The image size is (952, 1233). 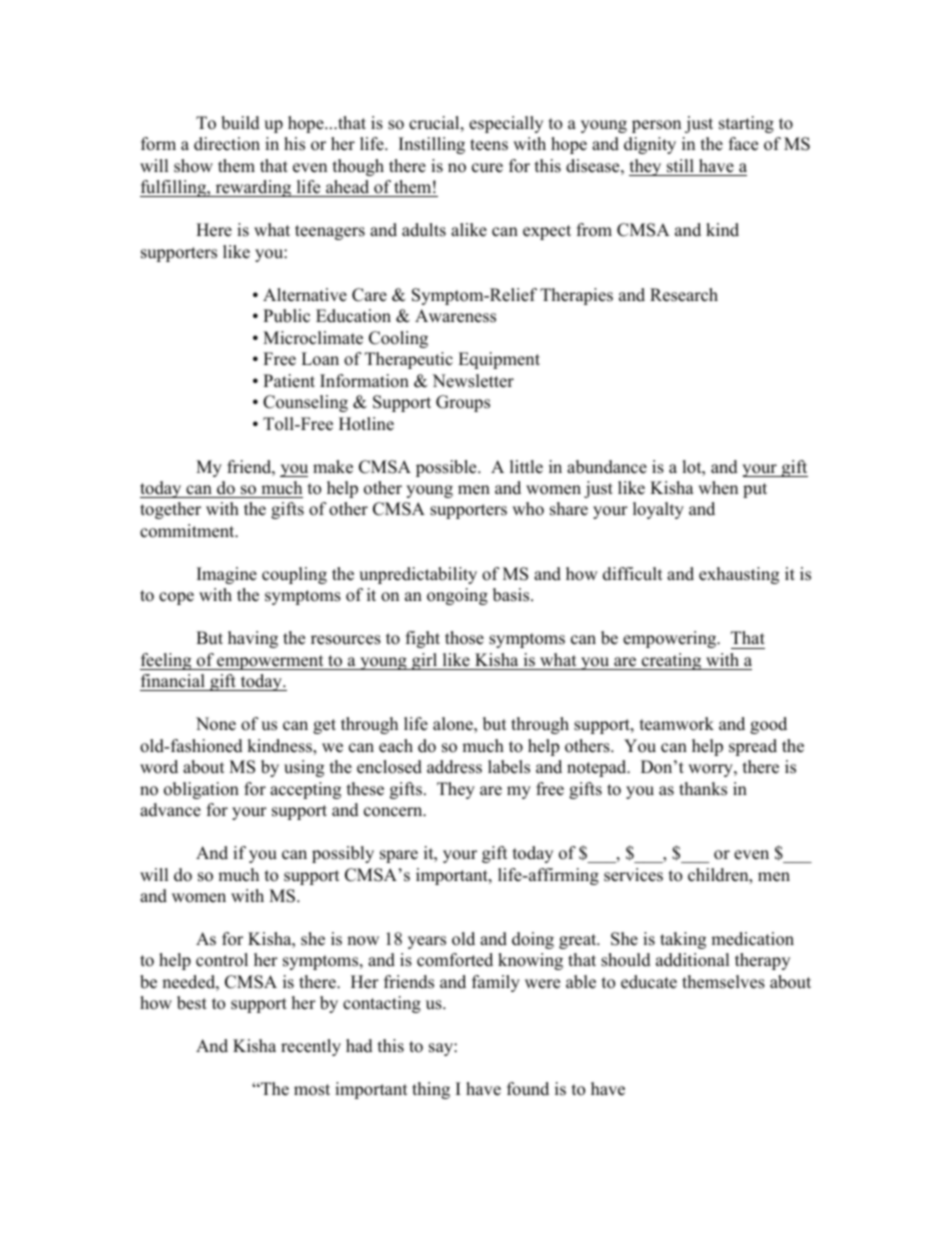 What do you see at coordinates (442, 1049) in the screenshot?
I see `say` at bounding box center [442, 1049].
